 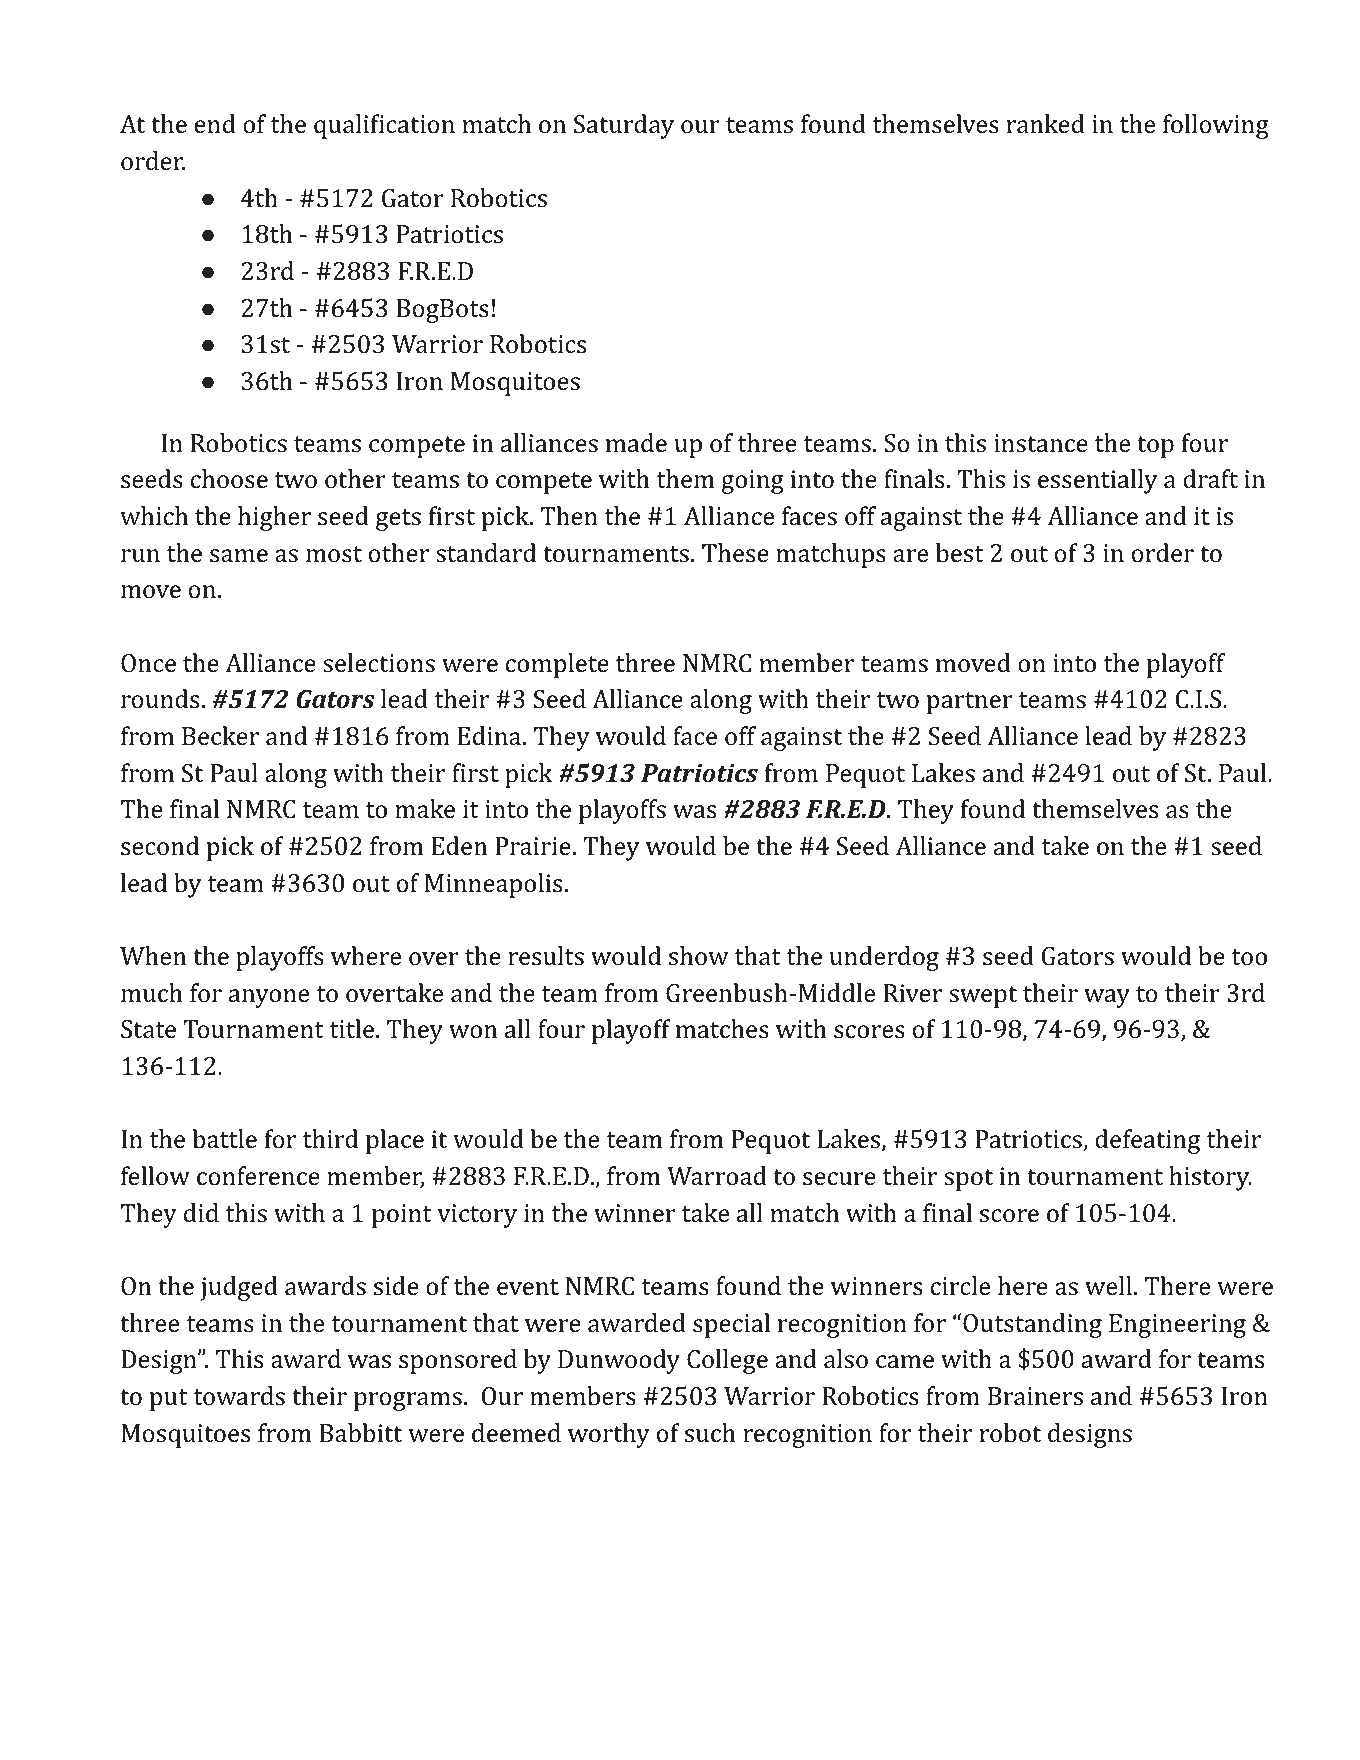 What do you see at coordinates (533, 846) in the screenshot?
I see `Prairie` at bounding box center [533, 846].
